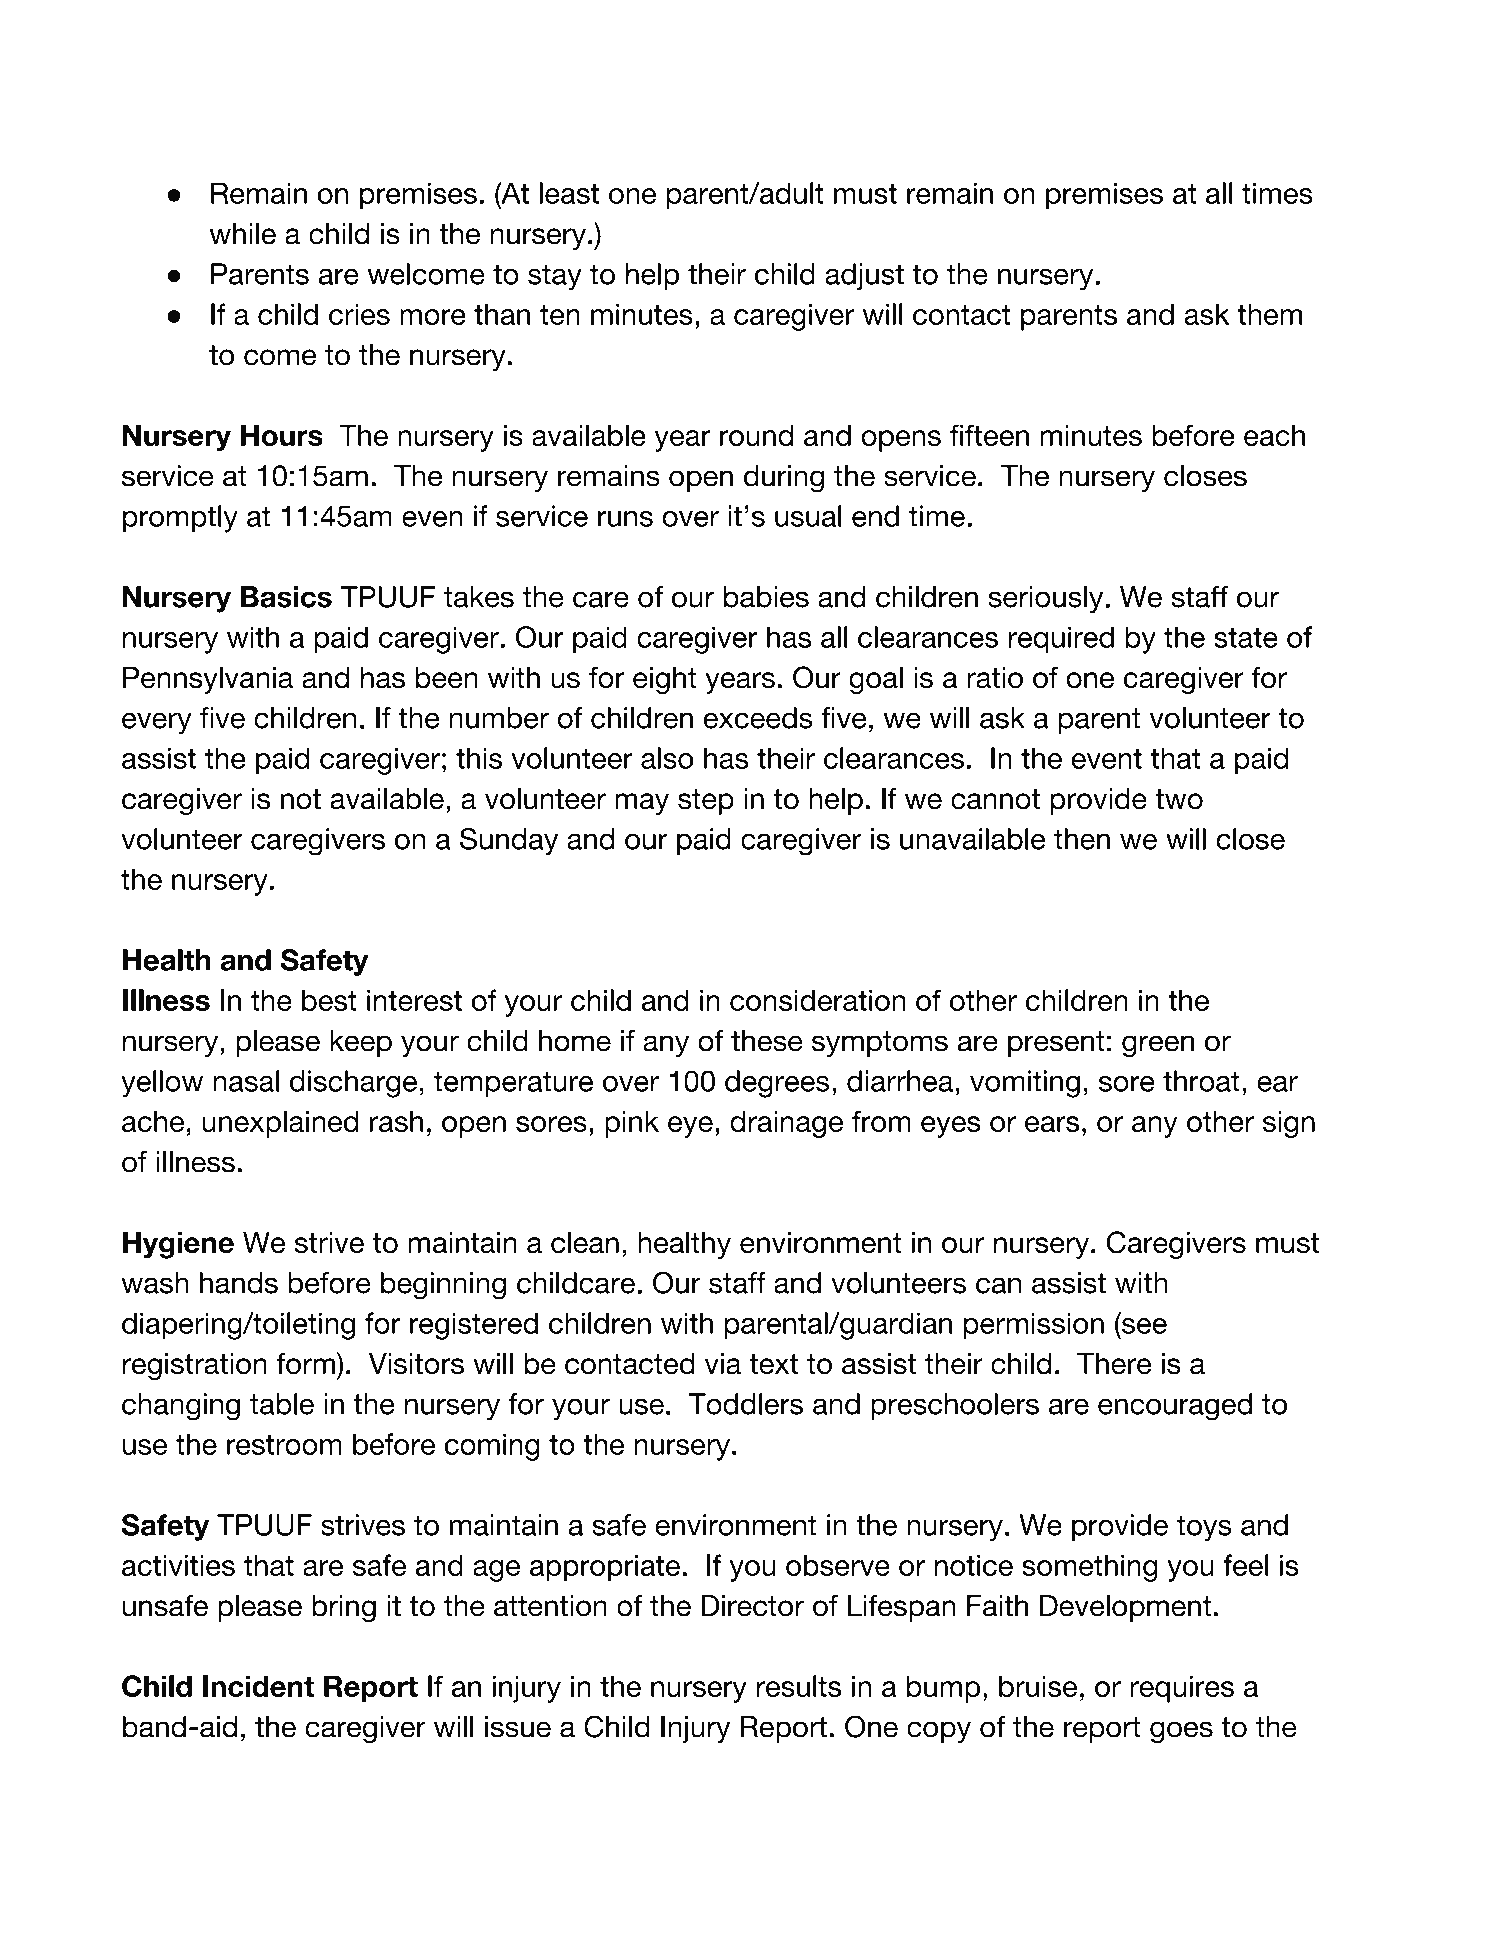 The width and height of the screenshot is (1497, 1937). I want to click on adjust, so click(864, 276).
